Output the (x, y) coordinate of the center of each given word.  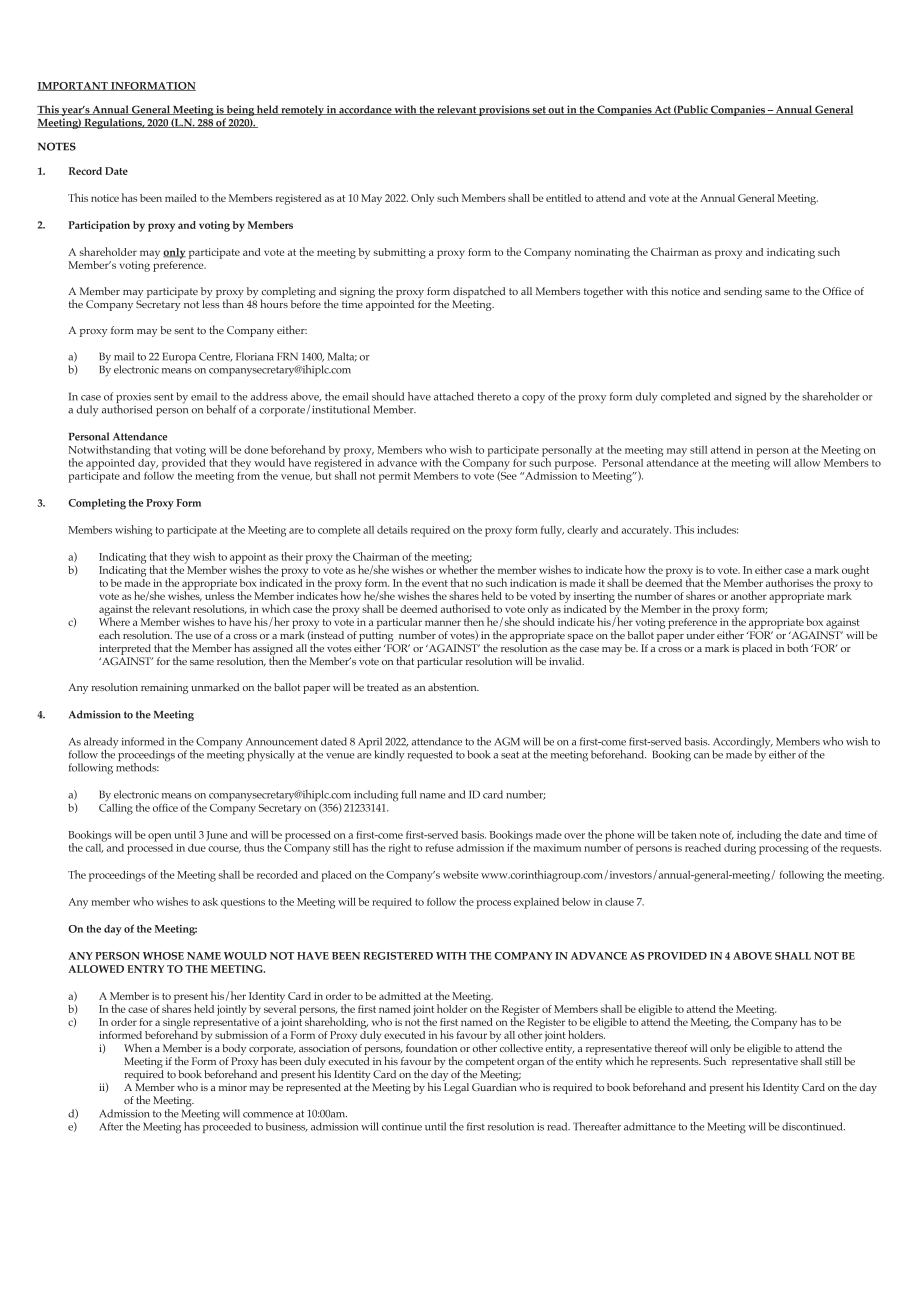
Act (663, 110)
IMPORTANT (73, 86)
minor (233, 1087)
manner (443, 623)
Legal (456, 1088)
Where (114, 620)
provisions (504, 110)
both (797, 647)
